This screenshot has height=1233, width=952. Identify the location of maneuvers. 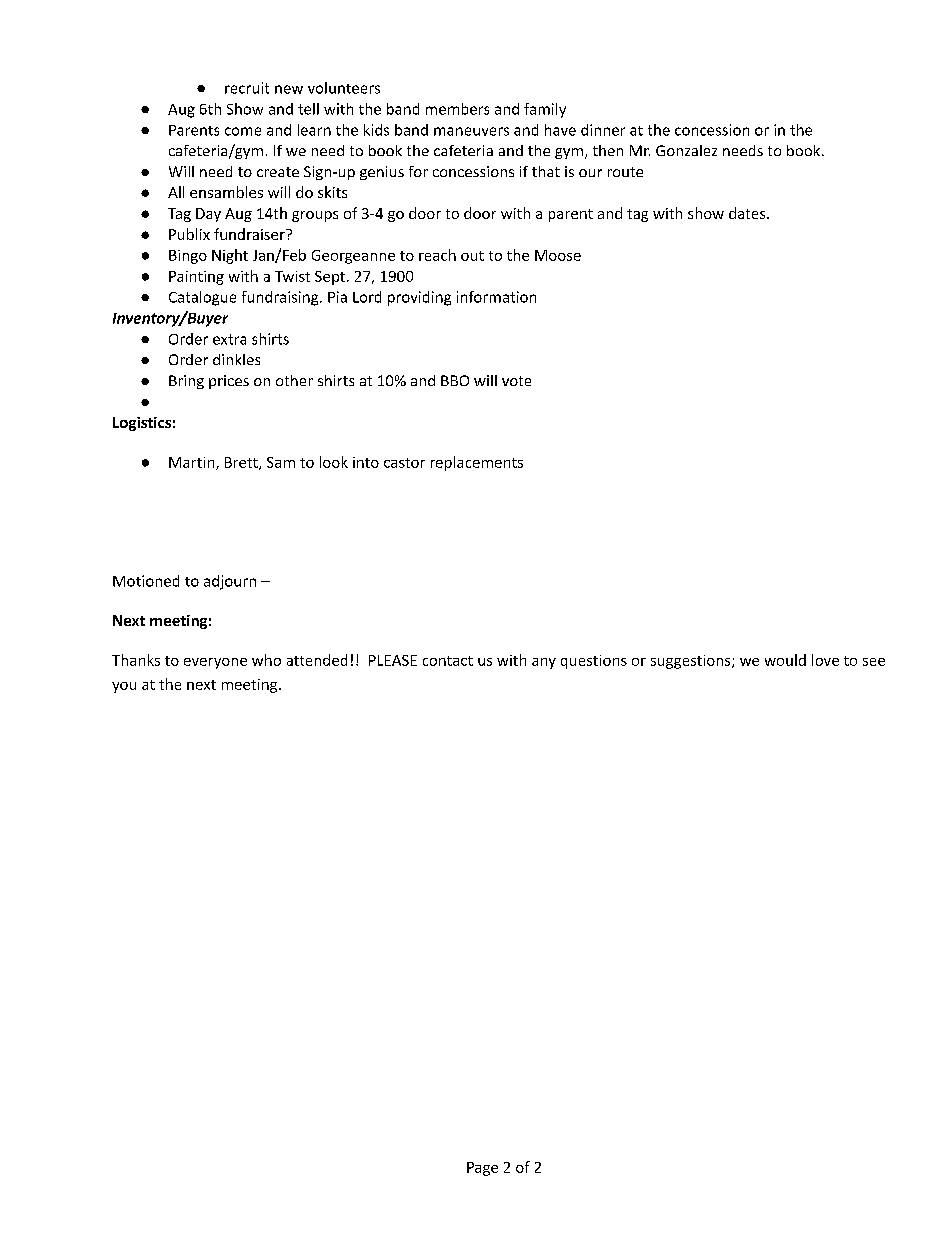
(471, 131).
